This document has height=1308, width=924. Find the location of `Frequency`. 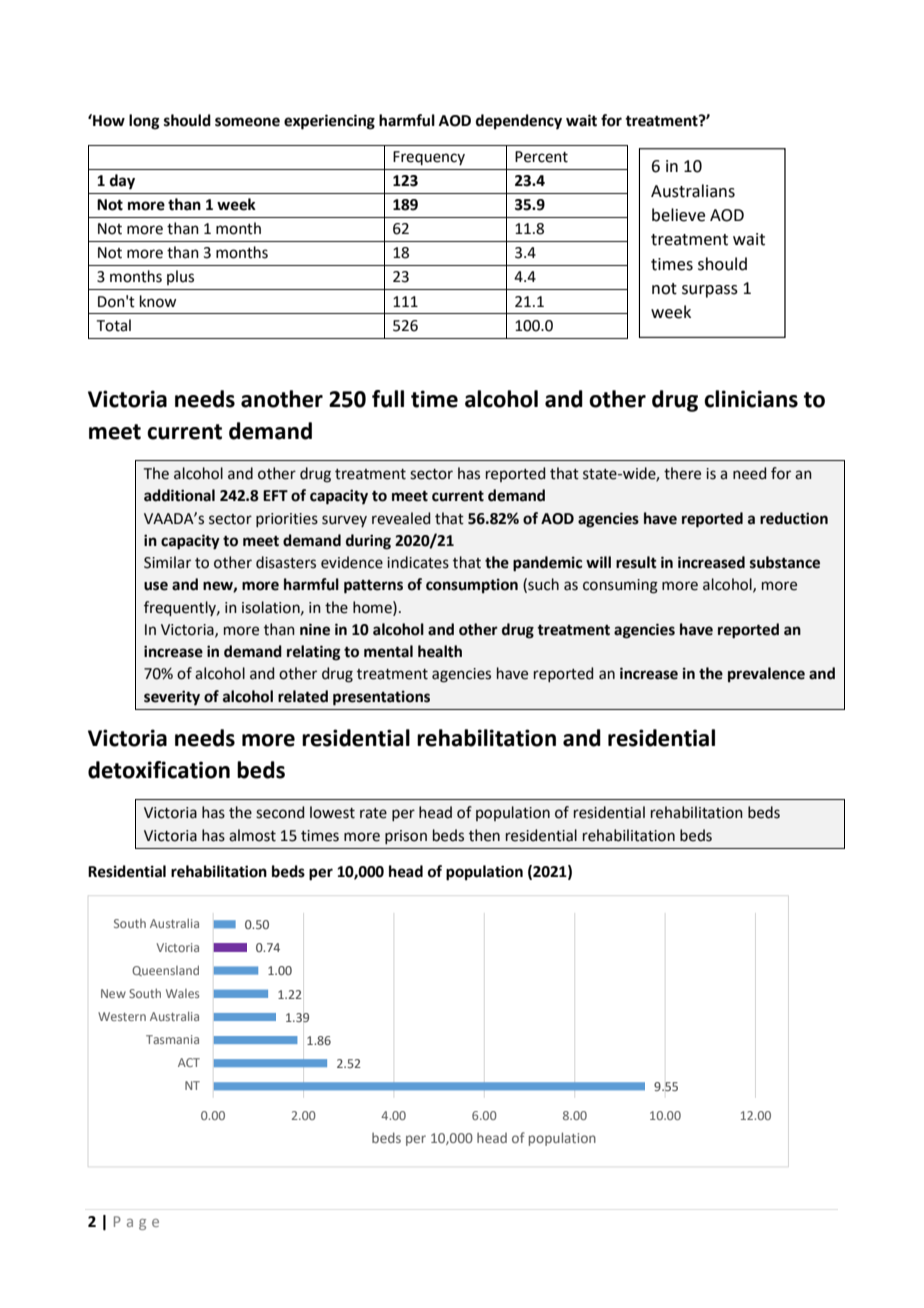

Frequency is located at coordinates (429, 158).
